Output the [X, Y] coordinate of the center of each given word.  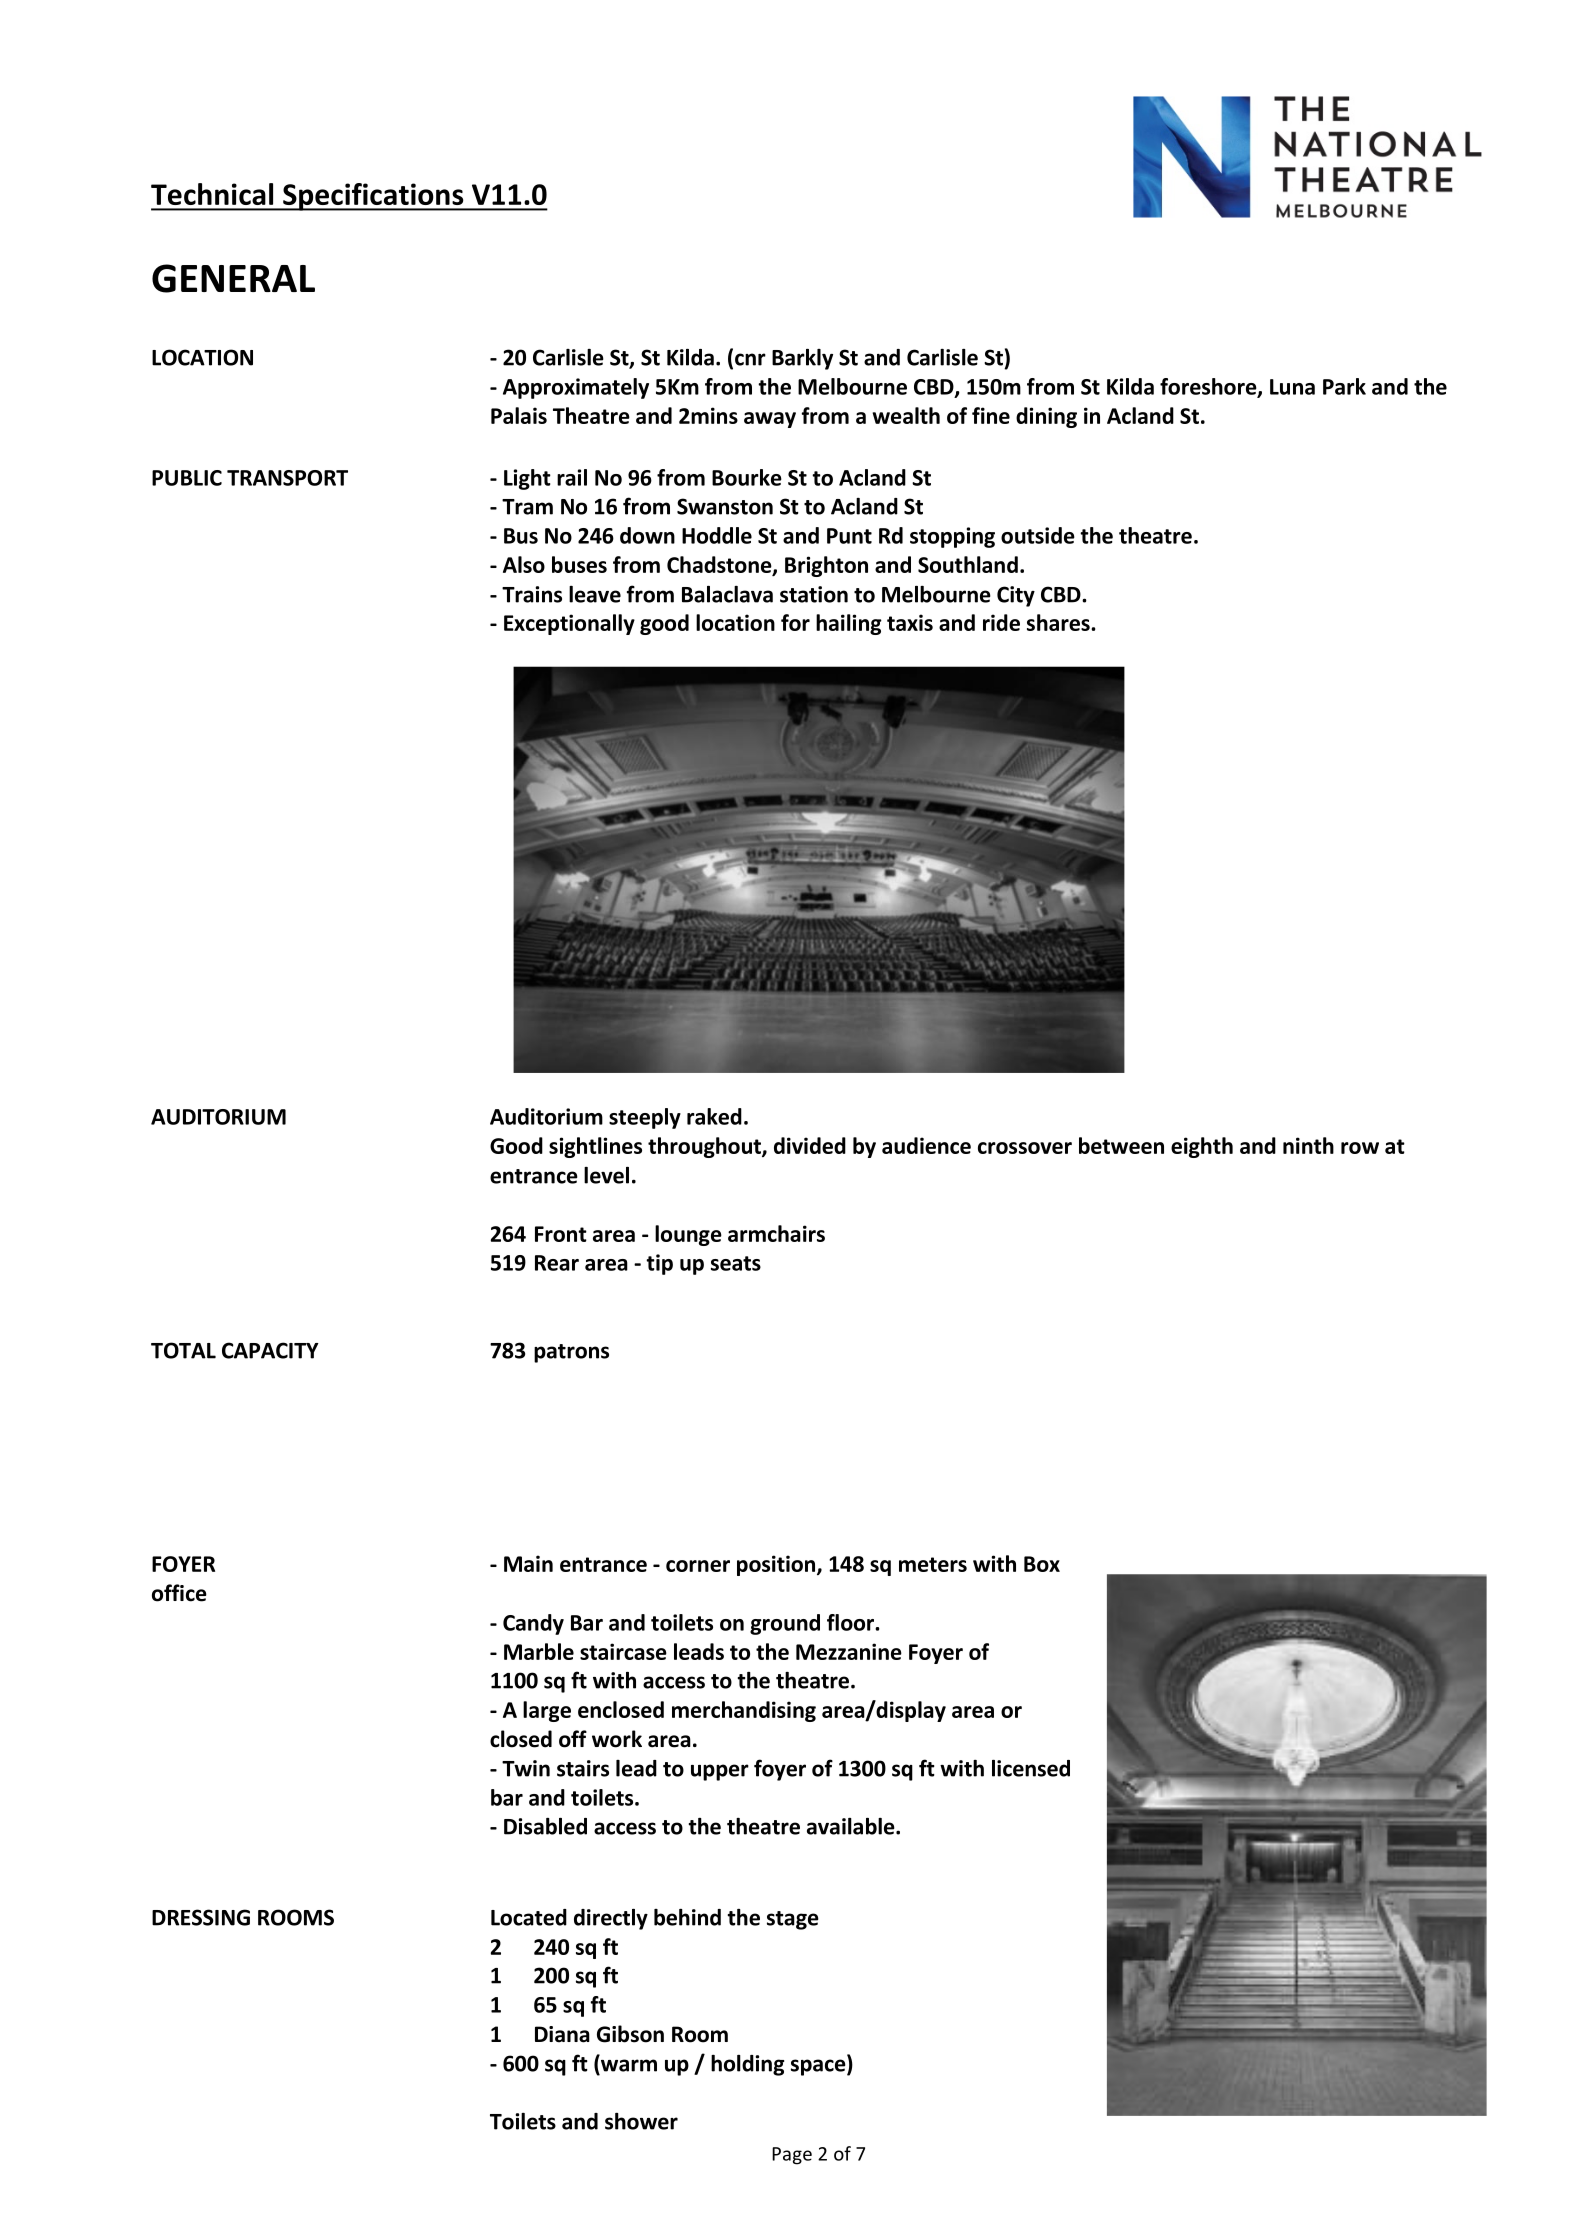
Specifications [373, 197]
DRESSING [201, 1917]
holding [747, 2065]
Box [1042, 1564]
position [777, 1565]
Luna [1292, 387]
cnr [750, 359]
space [819, 2067]
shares [1059, 622]
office [179, 1593]
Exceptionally [569, 624]
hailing [849, 624]
